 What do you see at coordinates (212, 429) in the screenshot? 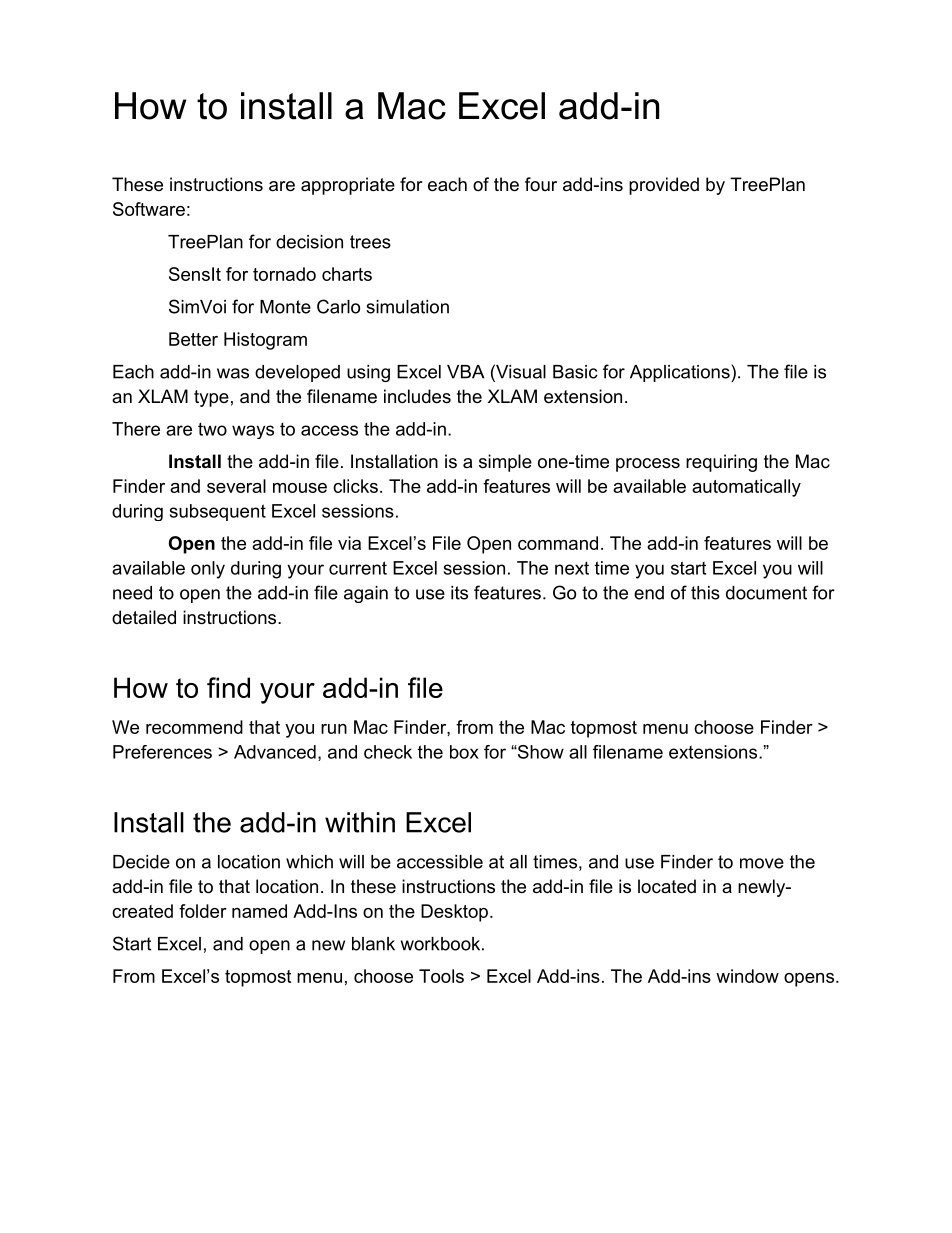
I see `two` at bounding box center [212, 429].
